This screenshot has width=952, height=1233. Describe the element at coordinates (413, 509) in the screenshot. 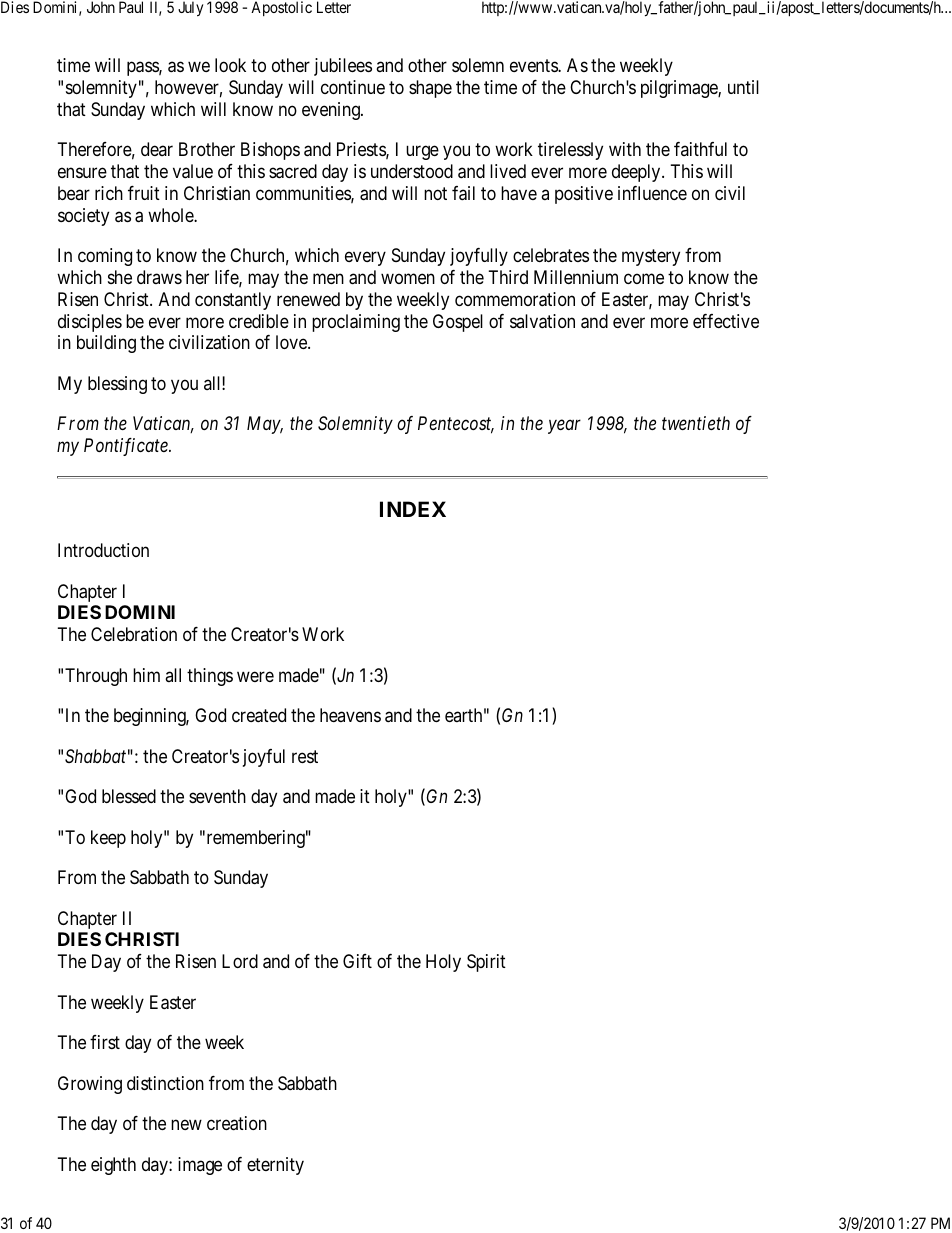

I see `INDEX` at that location.
